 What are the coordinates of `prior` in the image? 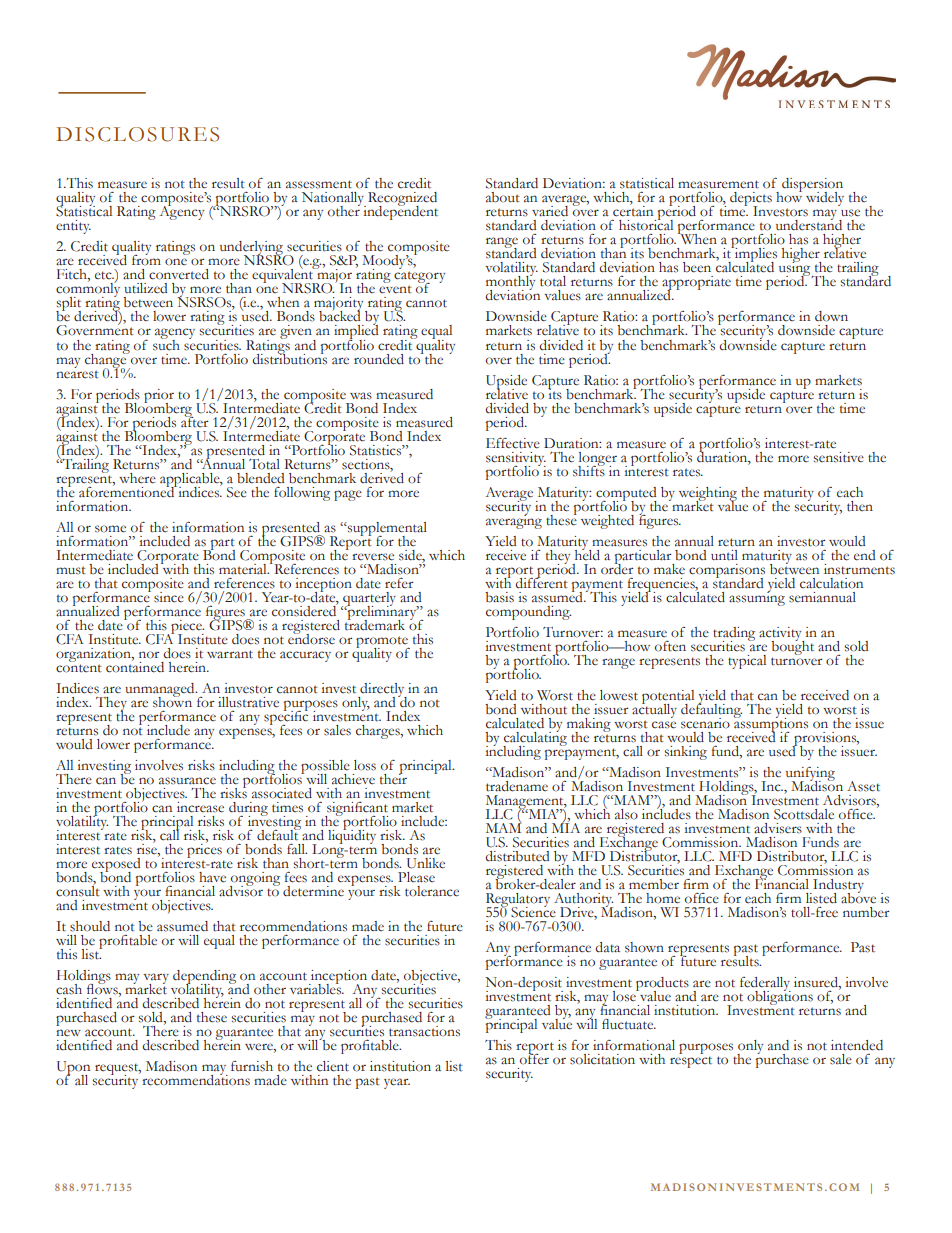 It's located at (159, 397).
